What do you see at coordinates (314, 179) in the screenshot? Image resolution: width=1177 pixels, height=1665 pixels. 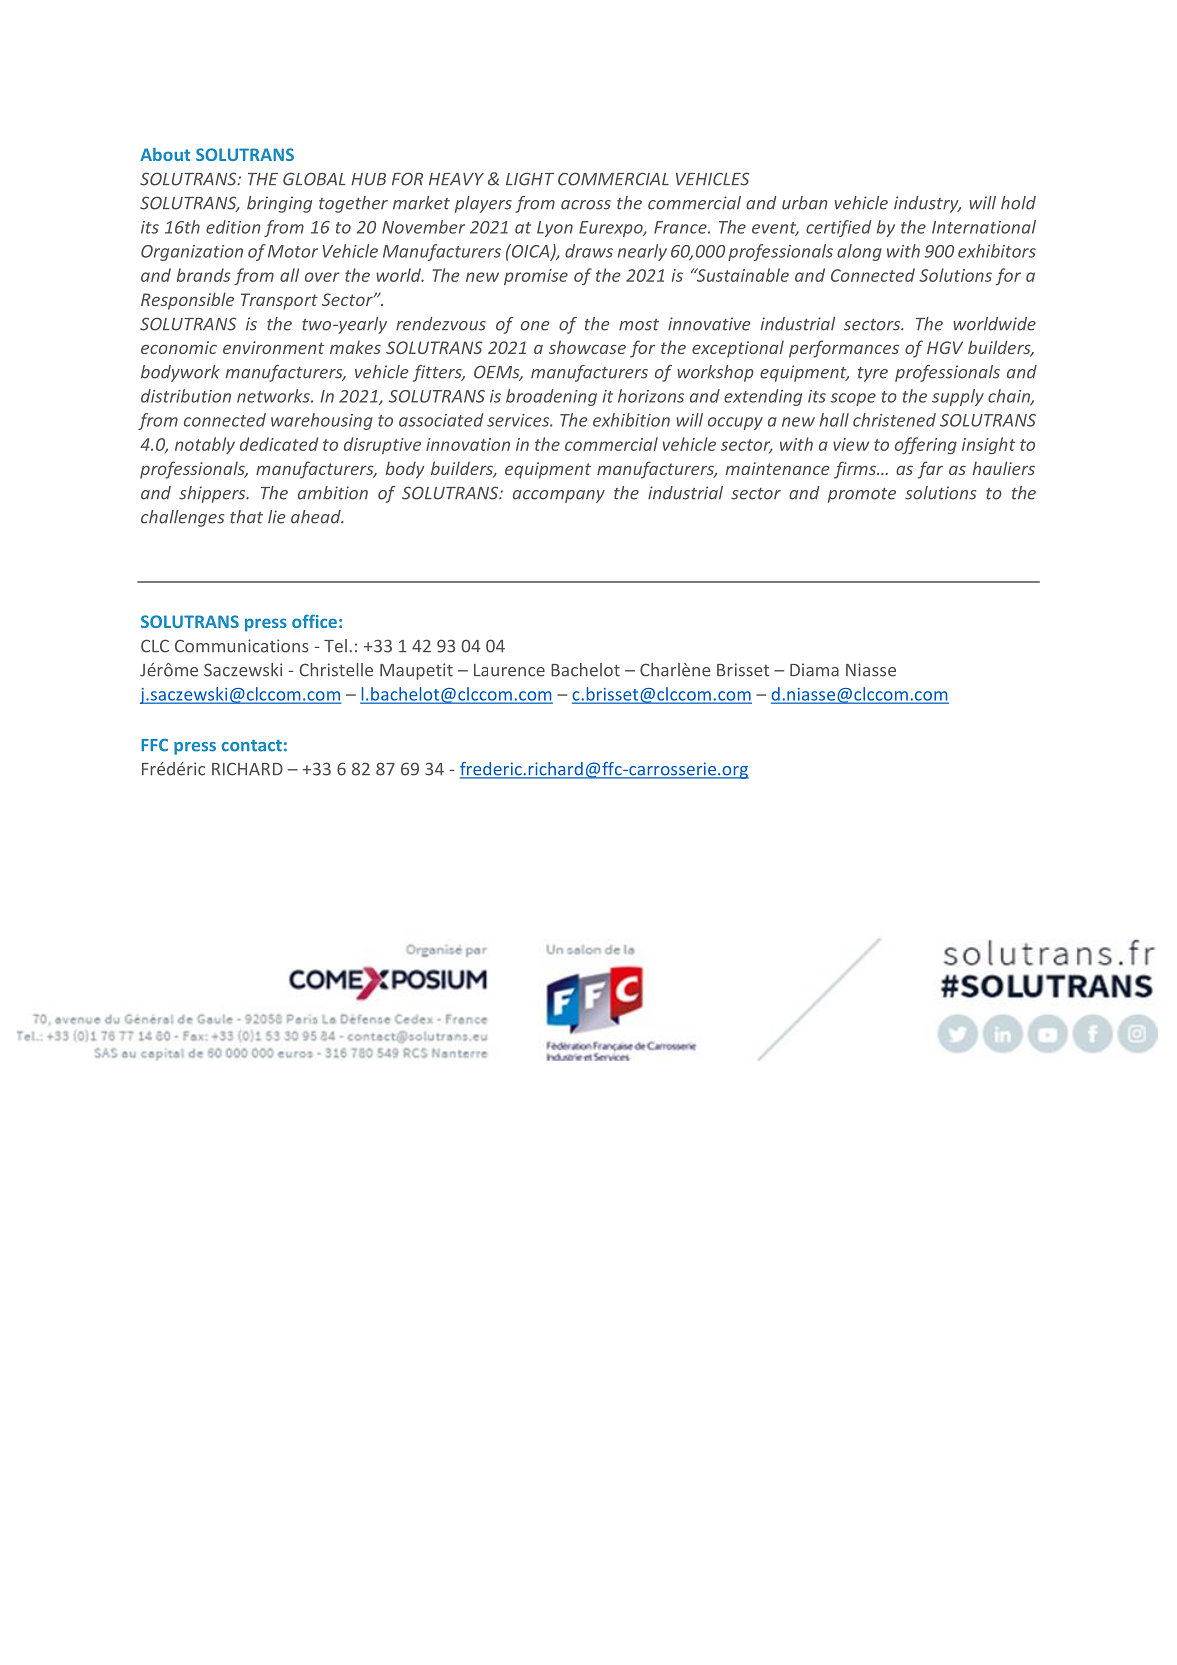 I see `GLOBAL` at bounding box center [314, 179].
